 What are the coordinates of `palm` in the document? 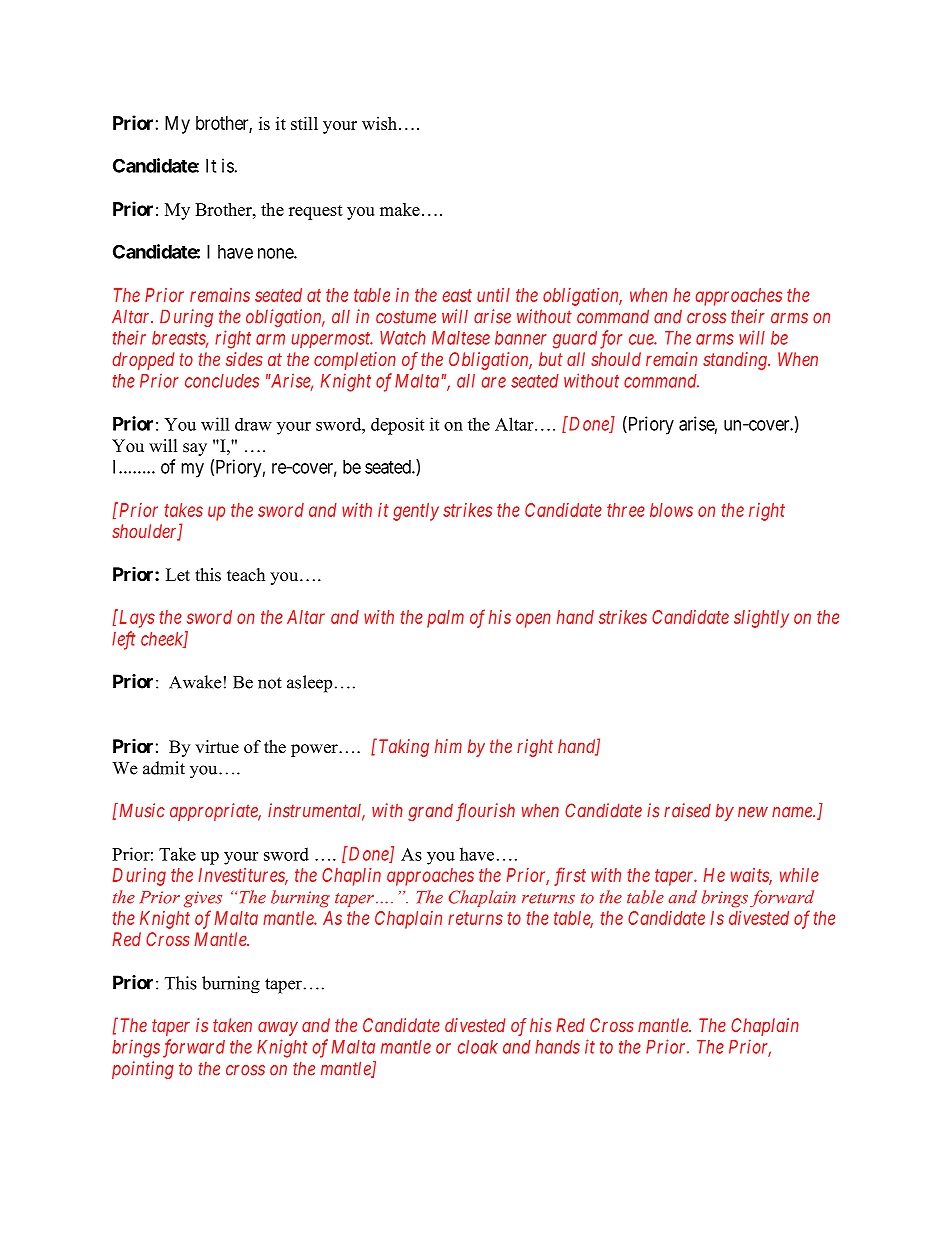 It's located at (445, 619).
